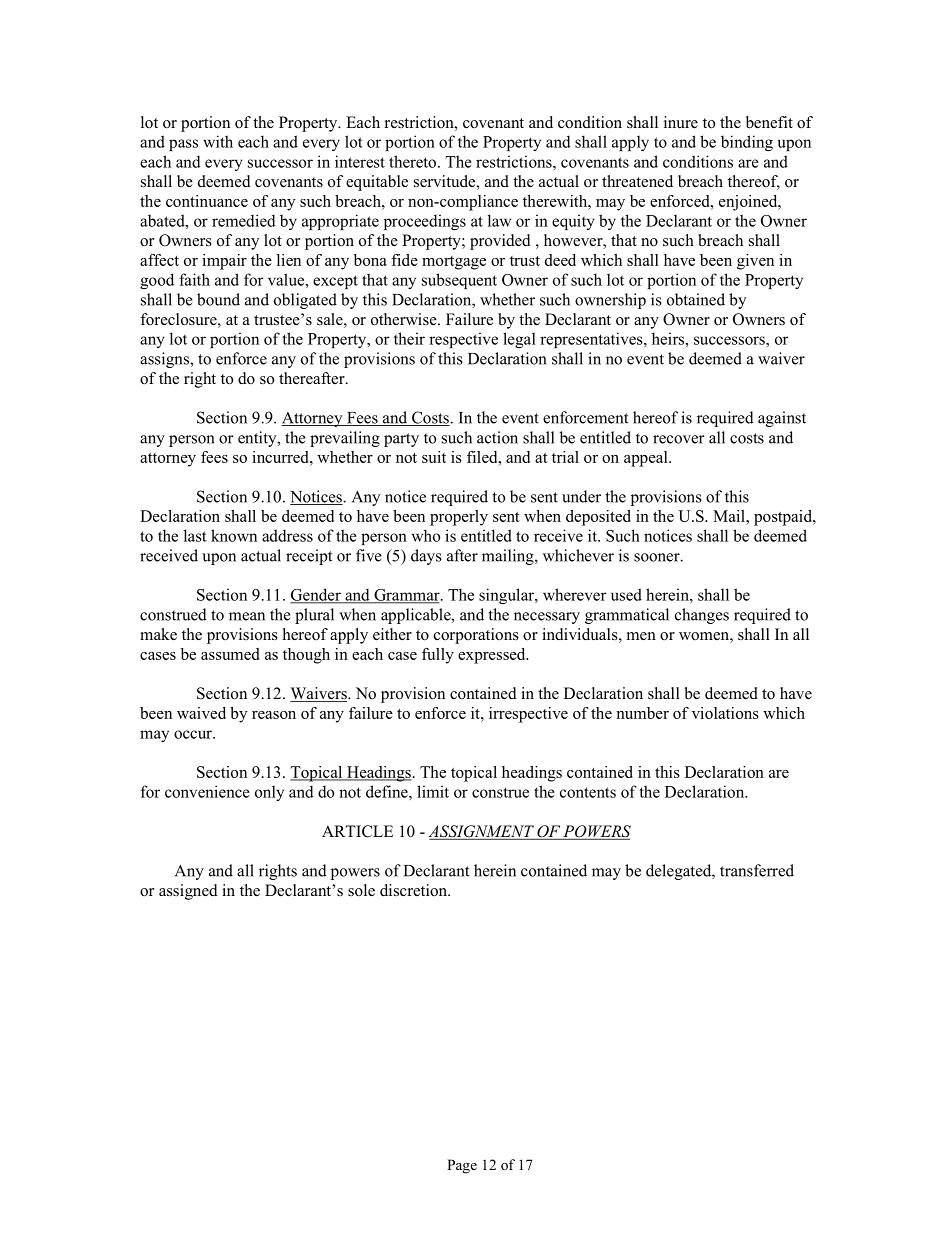 This screenshot has width=952, height=1233. Describe the element at coordinates (414, 161) in the screenshot. I see `thereto` at that location.
